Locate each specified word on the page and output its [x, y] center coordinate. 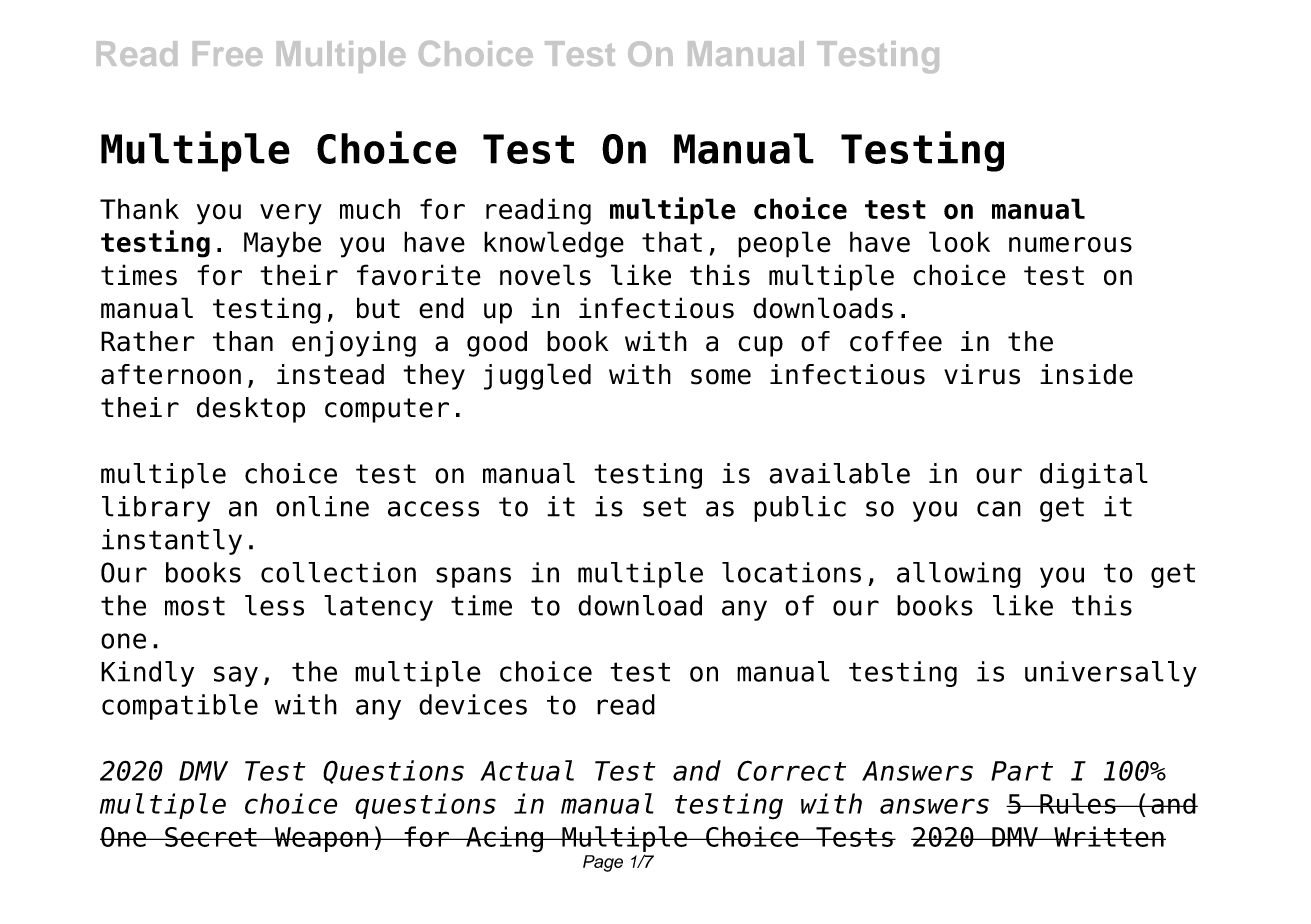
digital [1094, 476]
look [959, 242]
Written [1109, 836]
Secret [211, 837]
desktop [251, 410]
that [672, 242]
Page [603, 863]
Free [228, 53]
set [664, 507]
